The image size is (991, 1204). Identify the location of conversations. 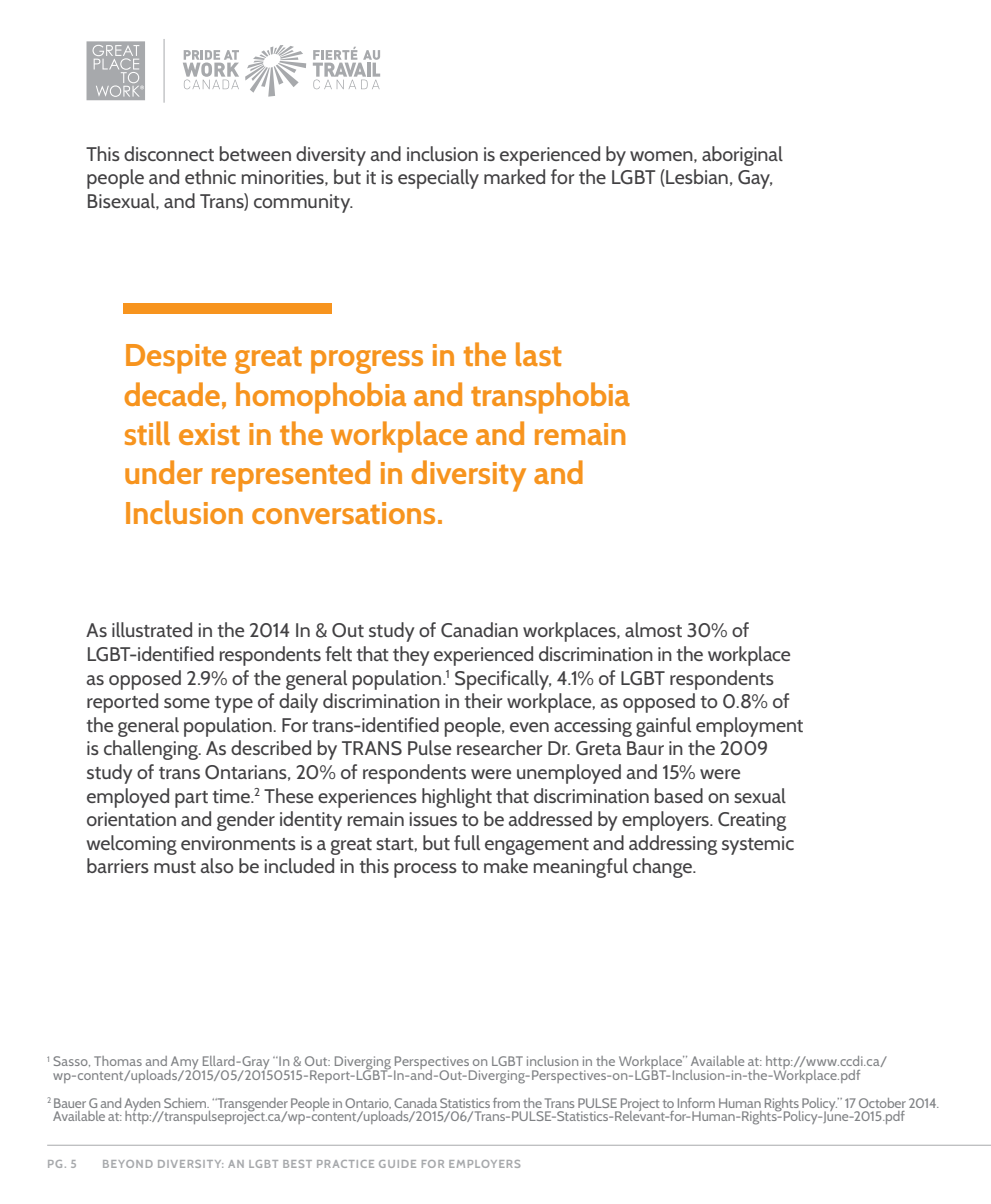
(343, 513).
